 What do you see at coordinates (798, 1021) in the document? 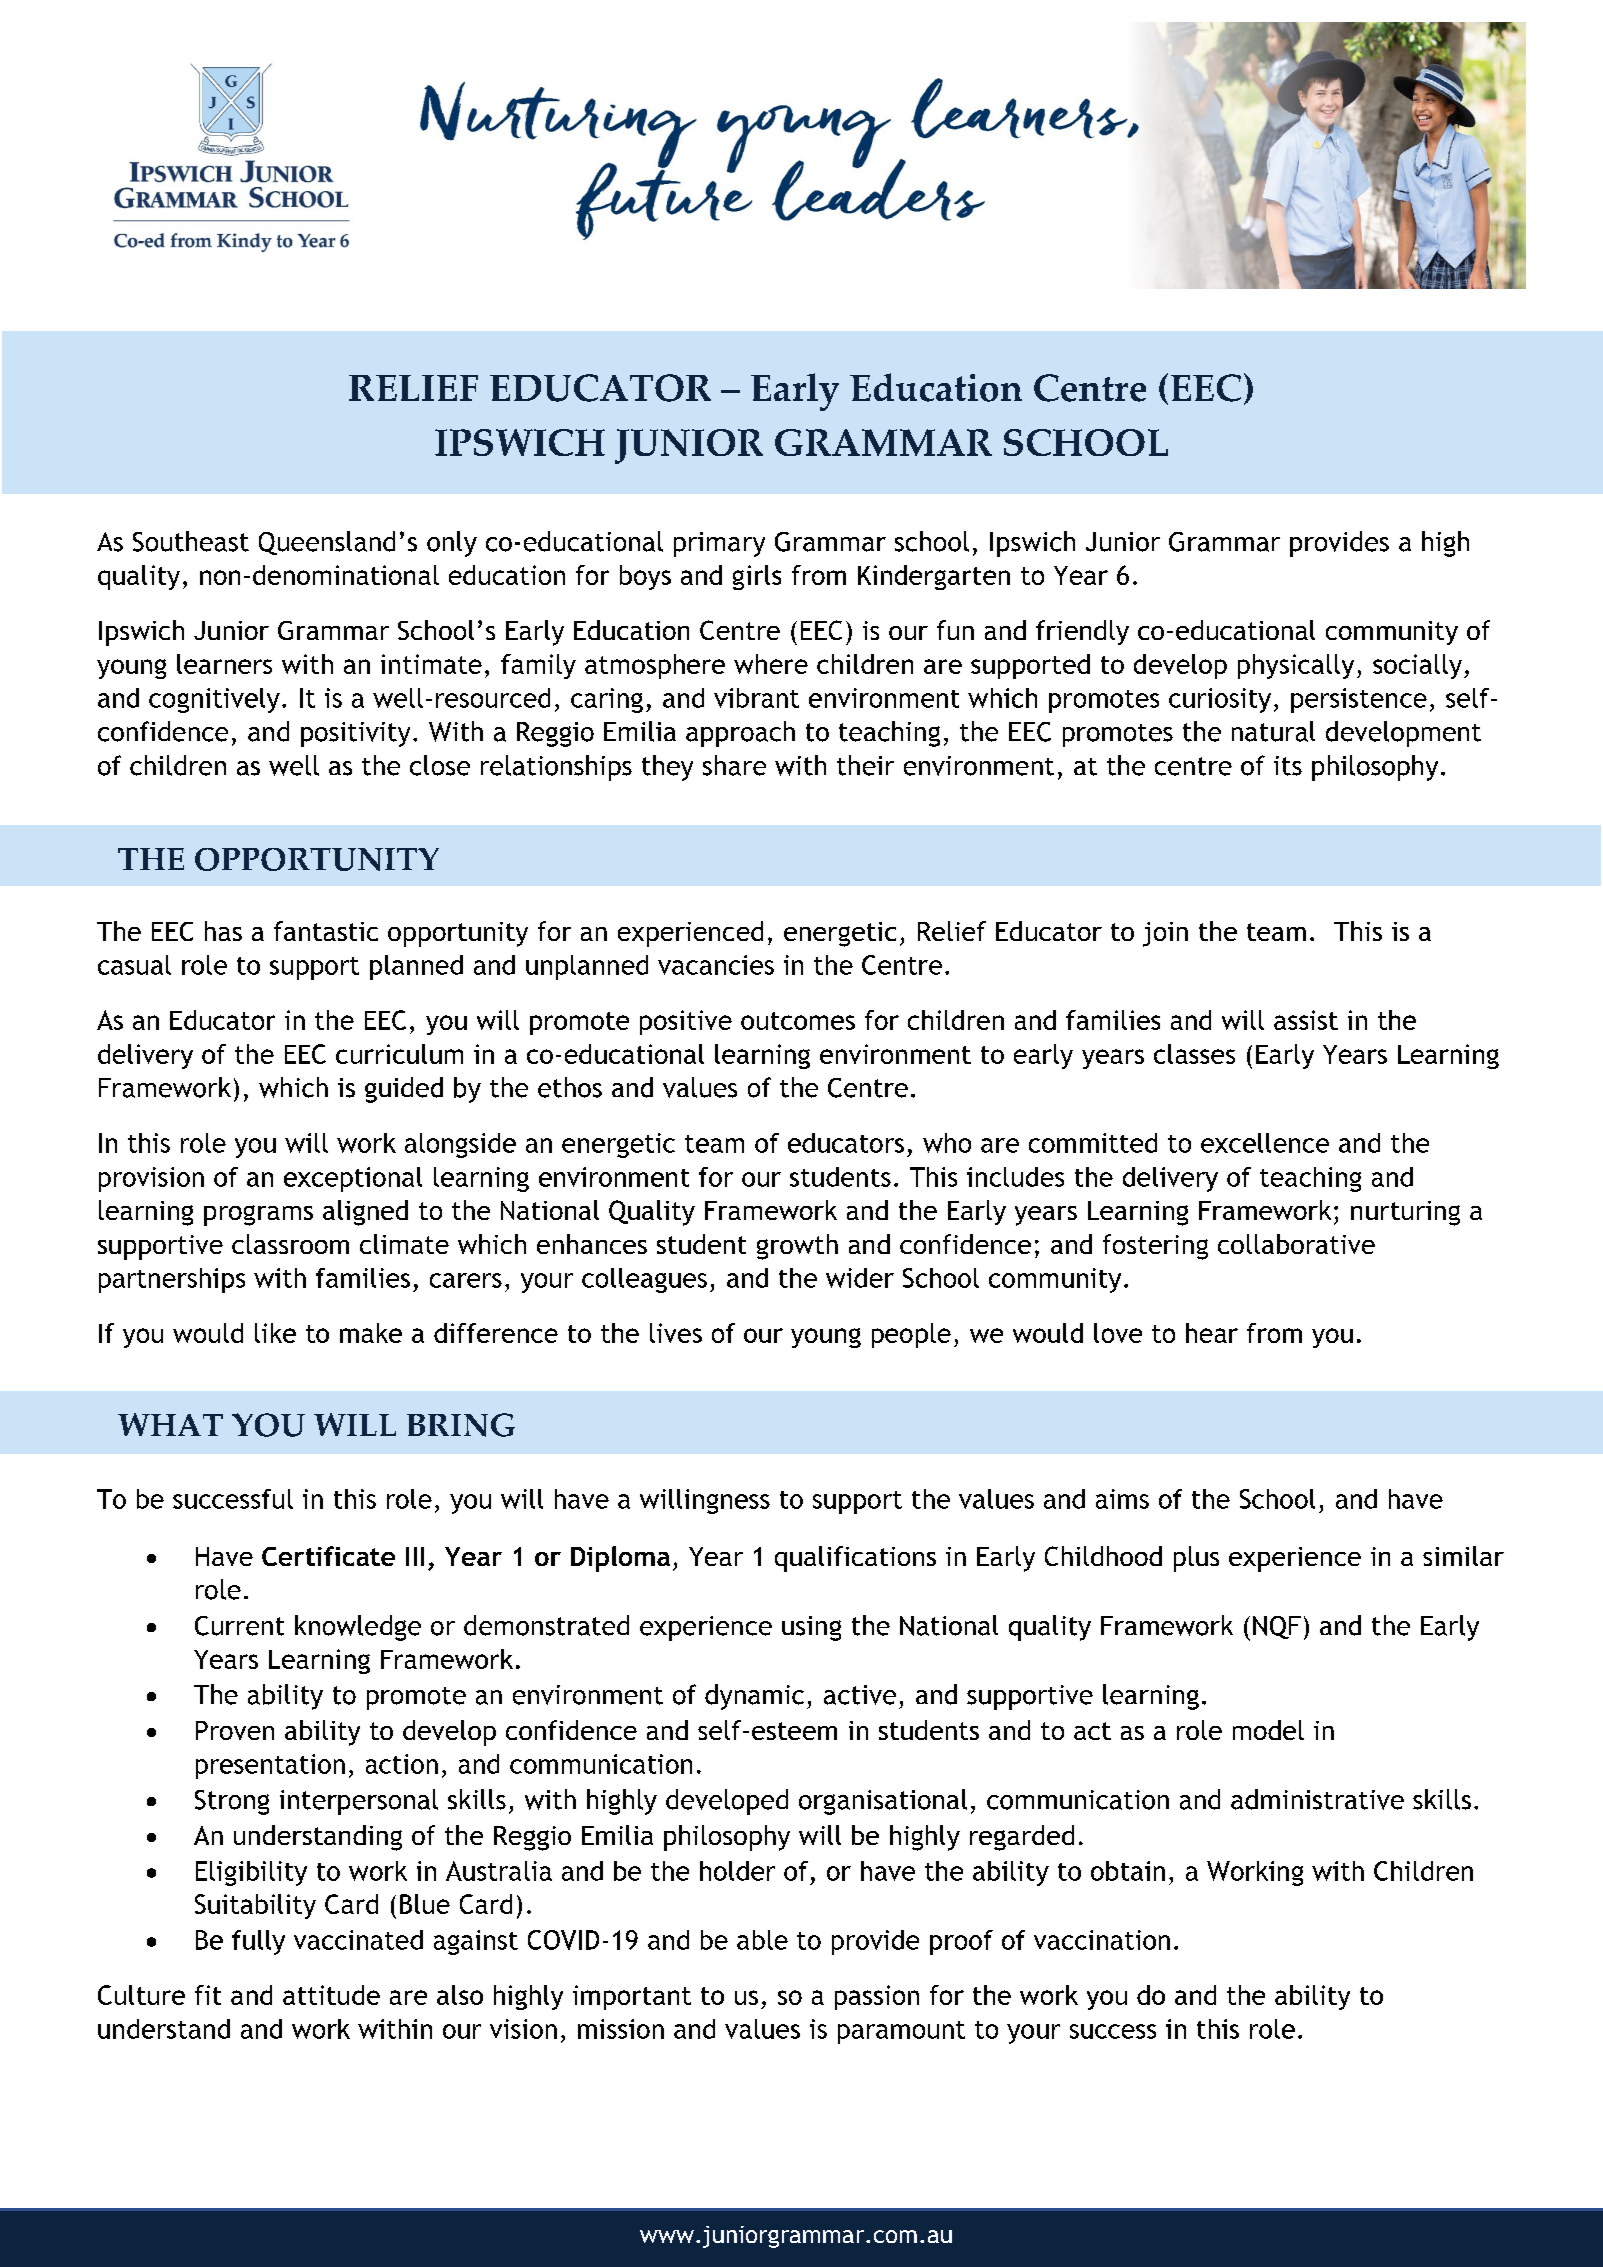
I see `outcomes` at bounding box center [798, 1021].
